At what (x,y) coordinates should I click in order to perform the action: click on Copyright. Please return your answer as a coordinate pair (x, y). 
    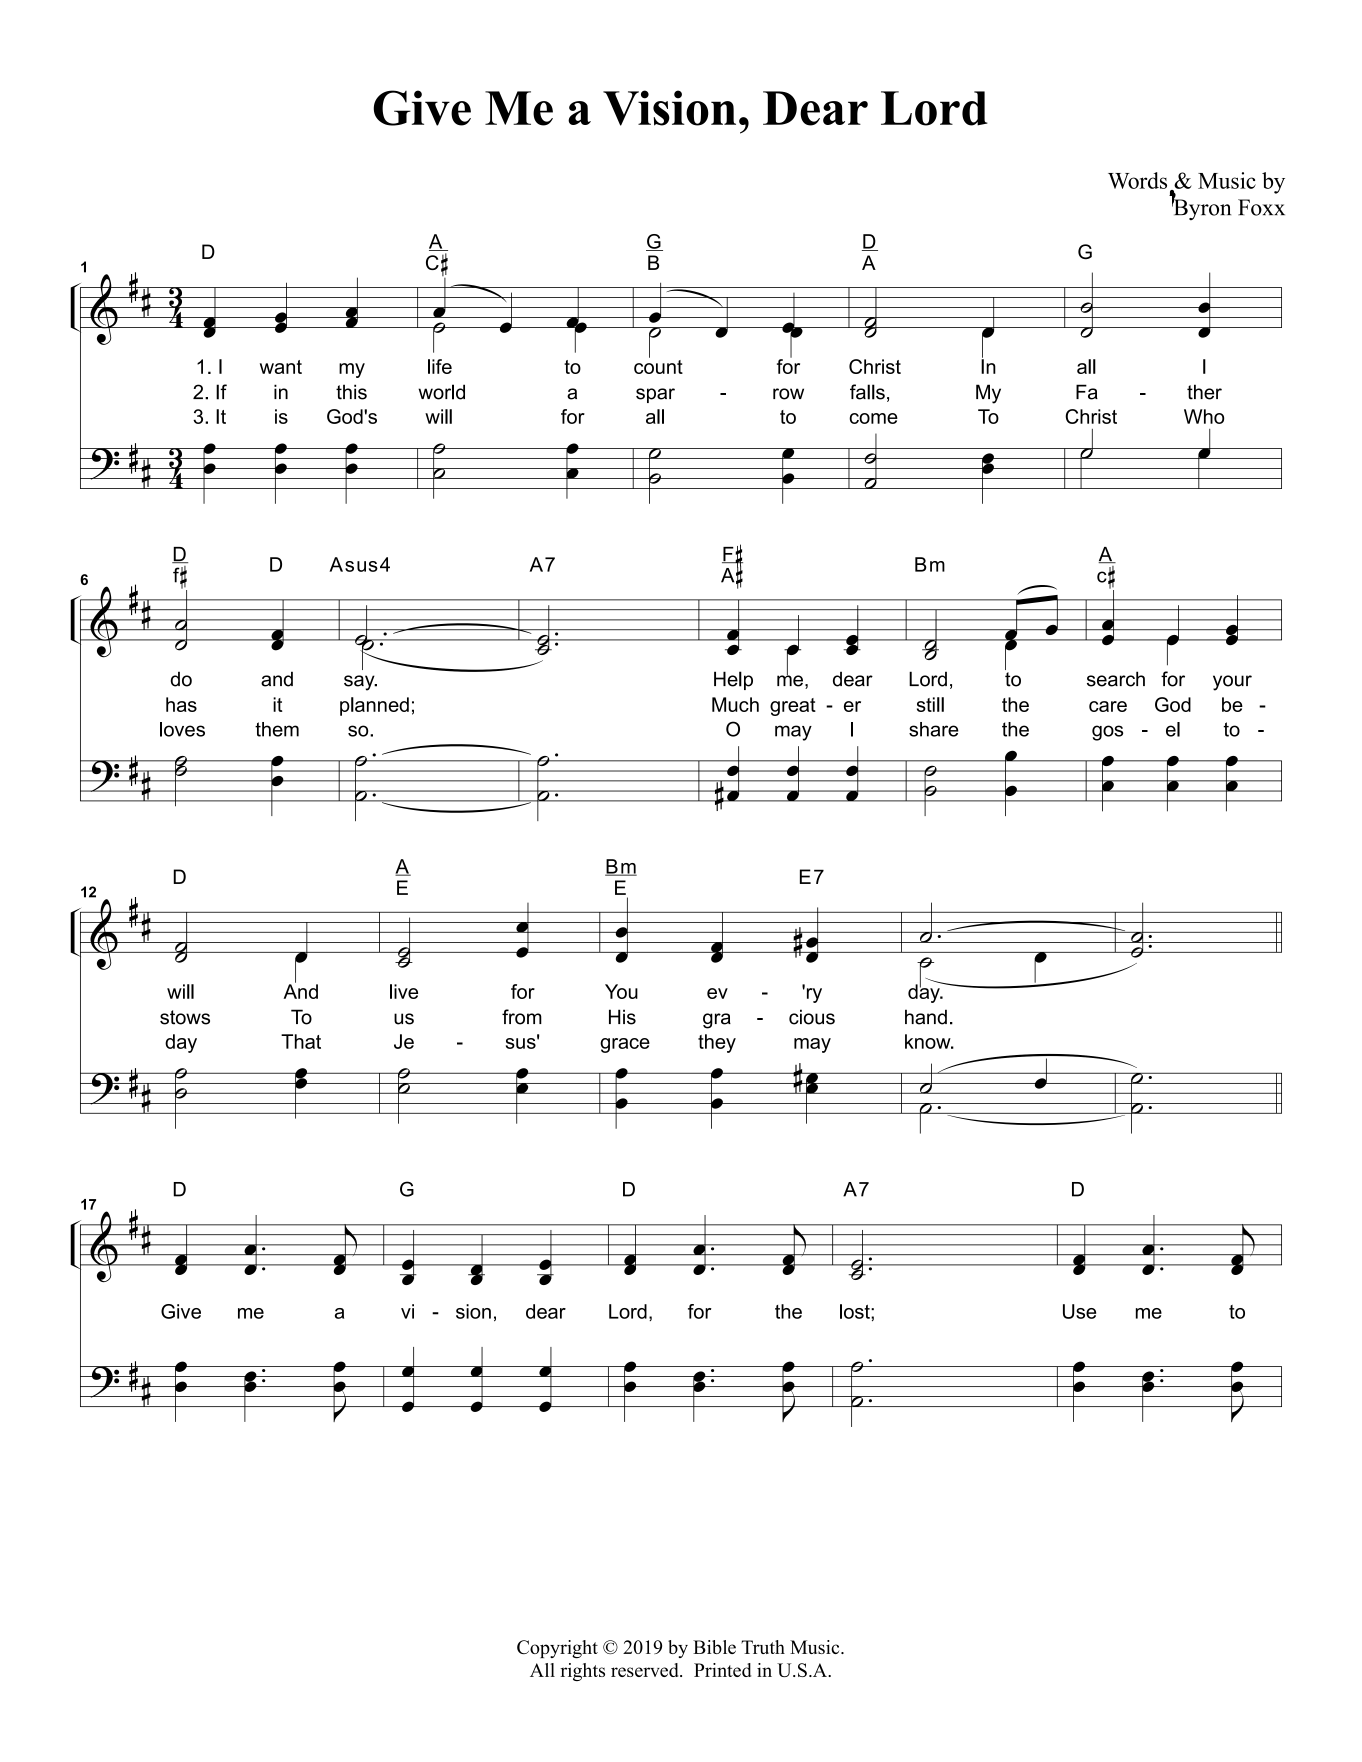
    Looking at the image, I should click on (557, 1649).
